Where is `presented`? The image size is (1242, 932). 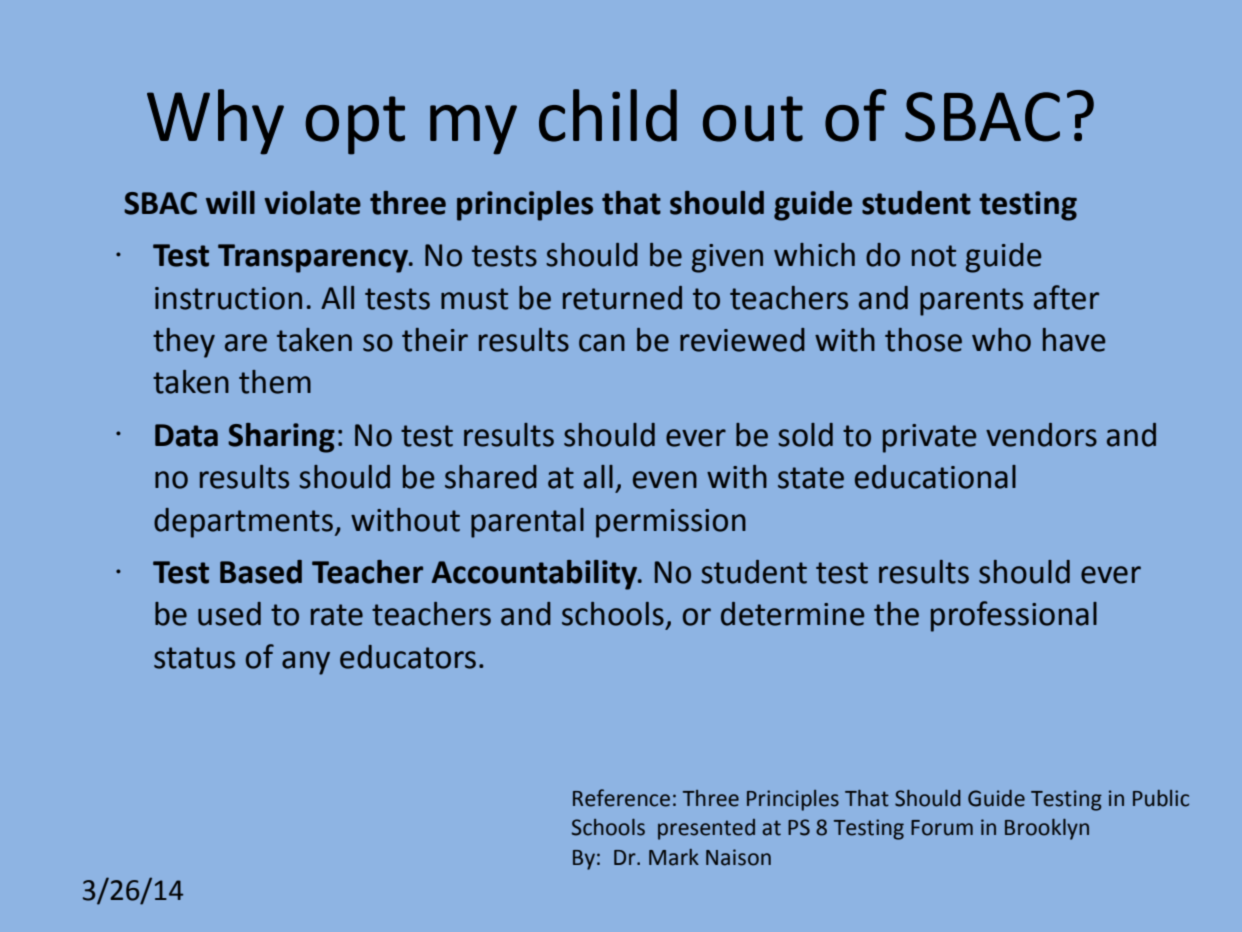
presented is located at coordinates (706, 829).
